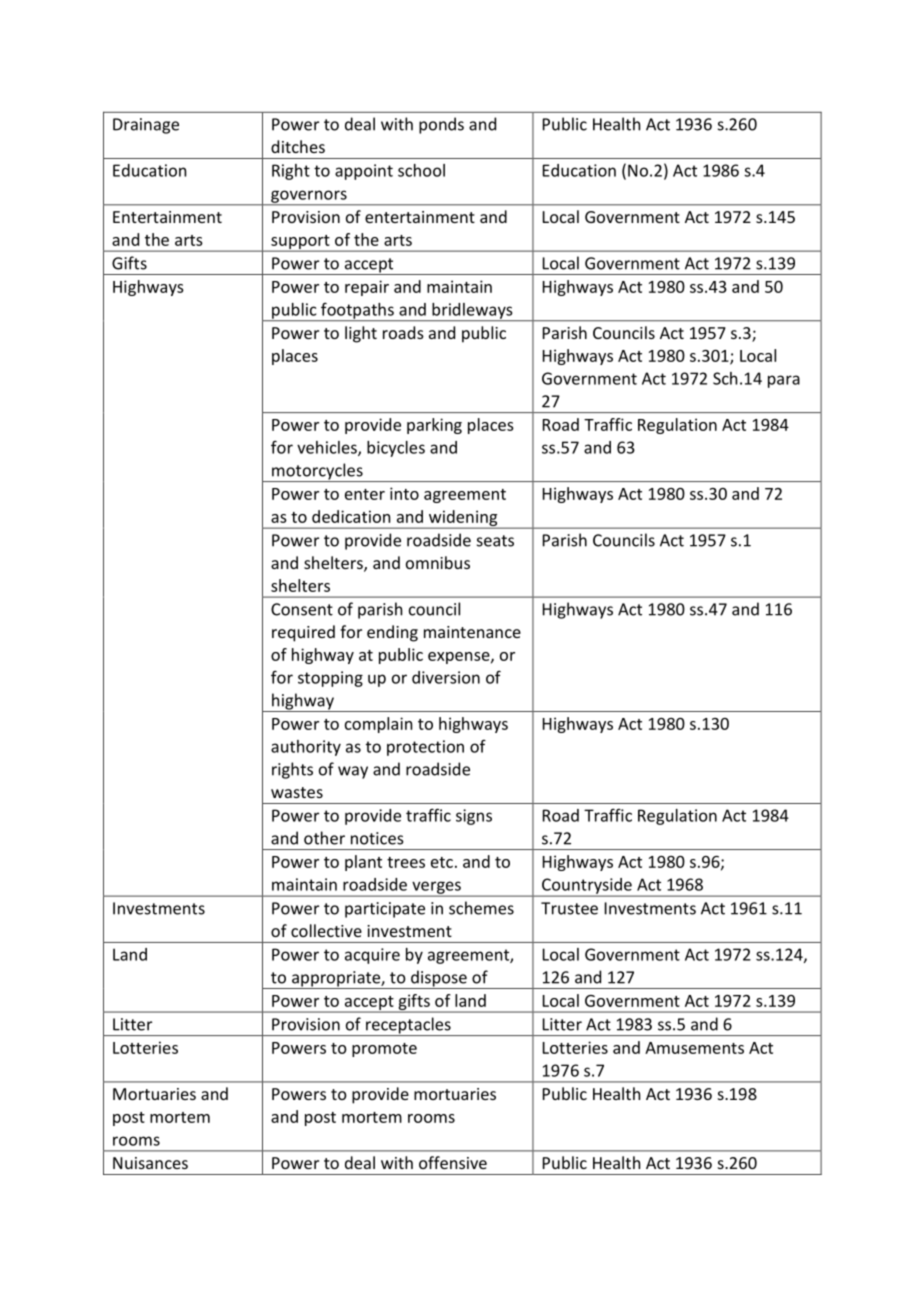 This page has height=1308, width=924. I want to click on maintenance, so click(472, 632).
